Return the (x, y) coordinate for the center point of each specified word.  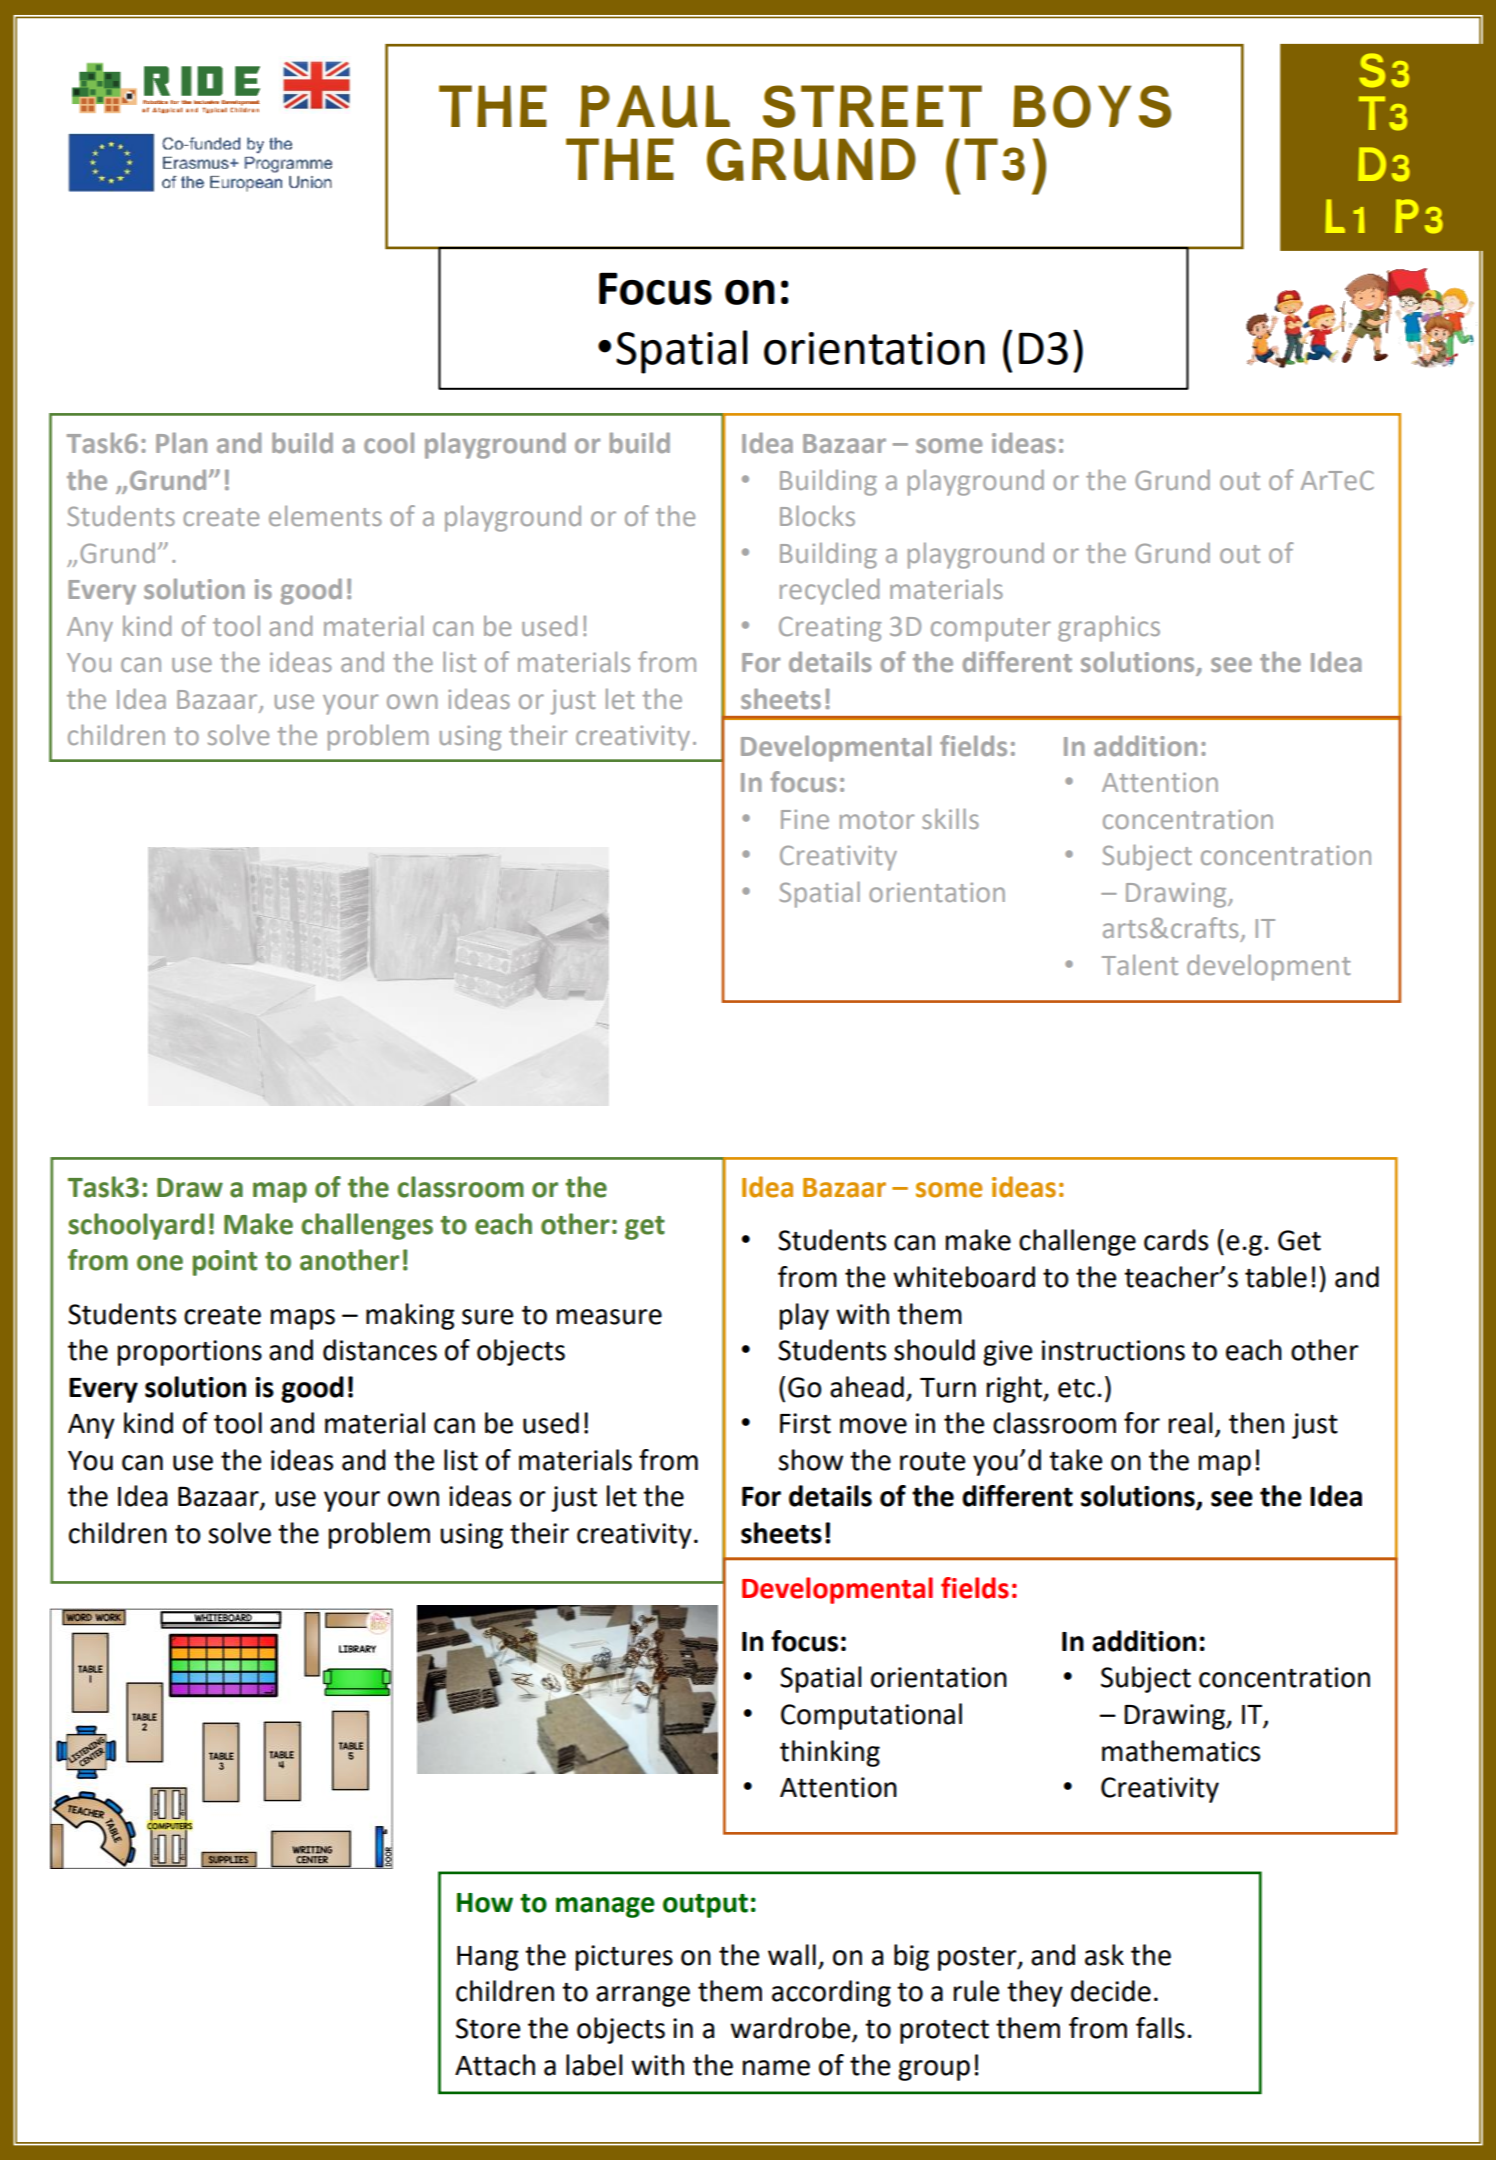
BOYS (1092, 106)
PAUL (655, 106)
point (225, 1263)
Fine (805, 819)
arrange (643, 1996)
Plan (181, 442)
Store (488, 2028)
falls (1160, 2028)
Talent (1140, 964)
